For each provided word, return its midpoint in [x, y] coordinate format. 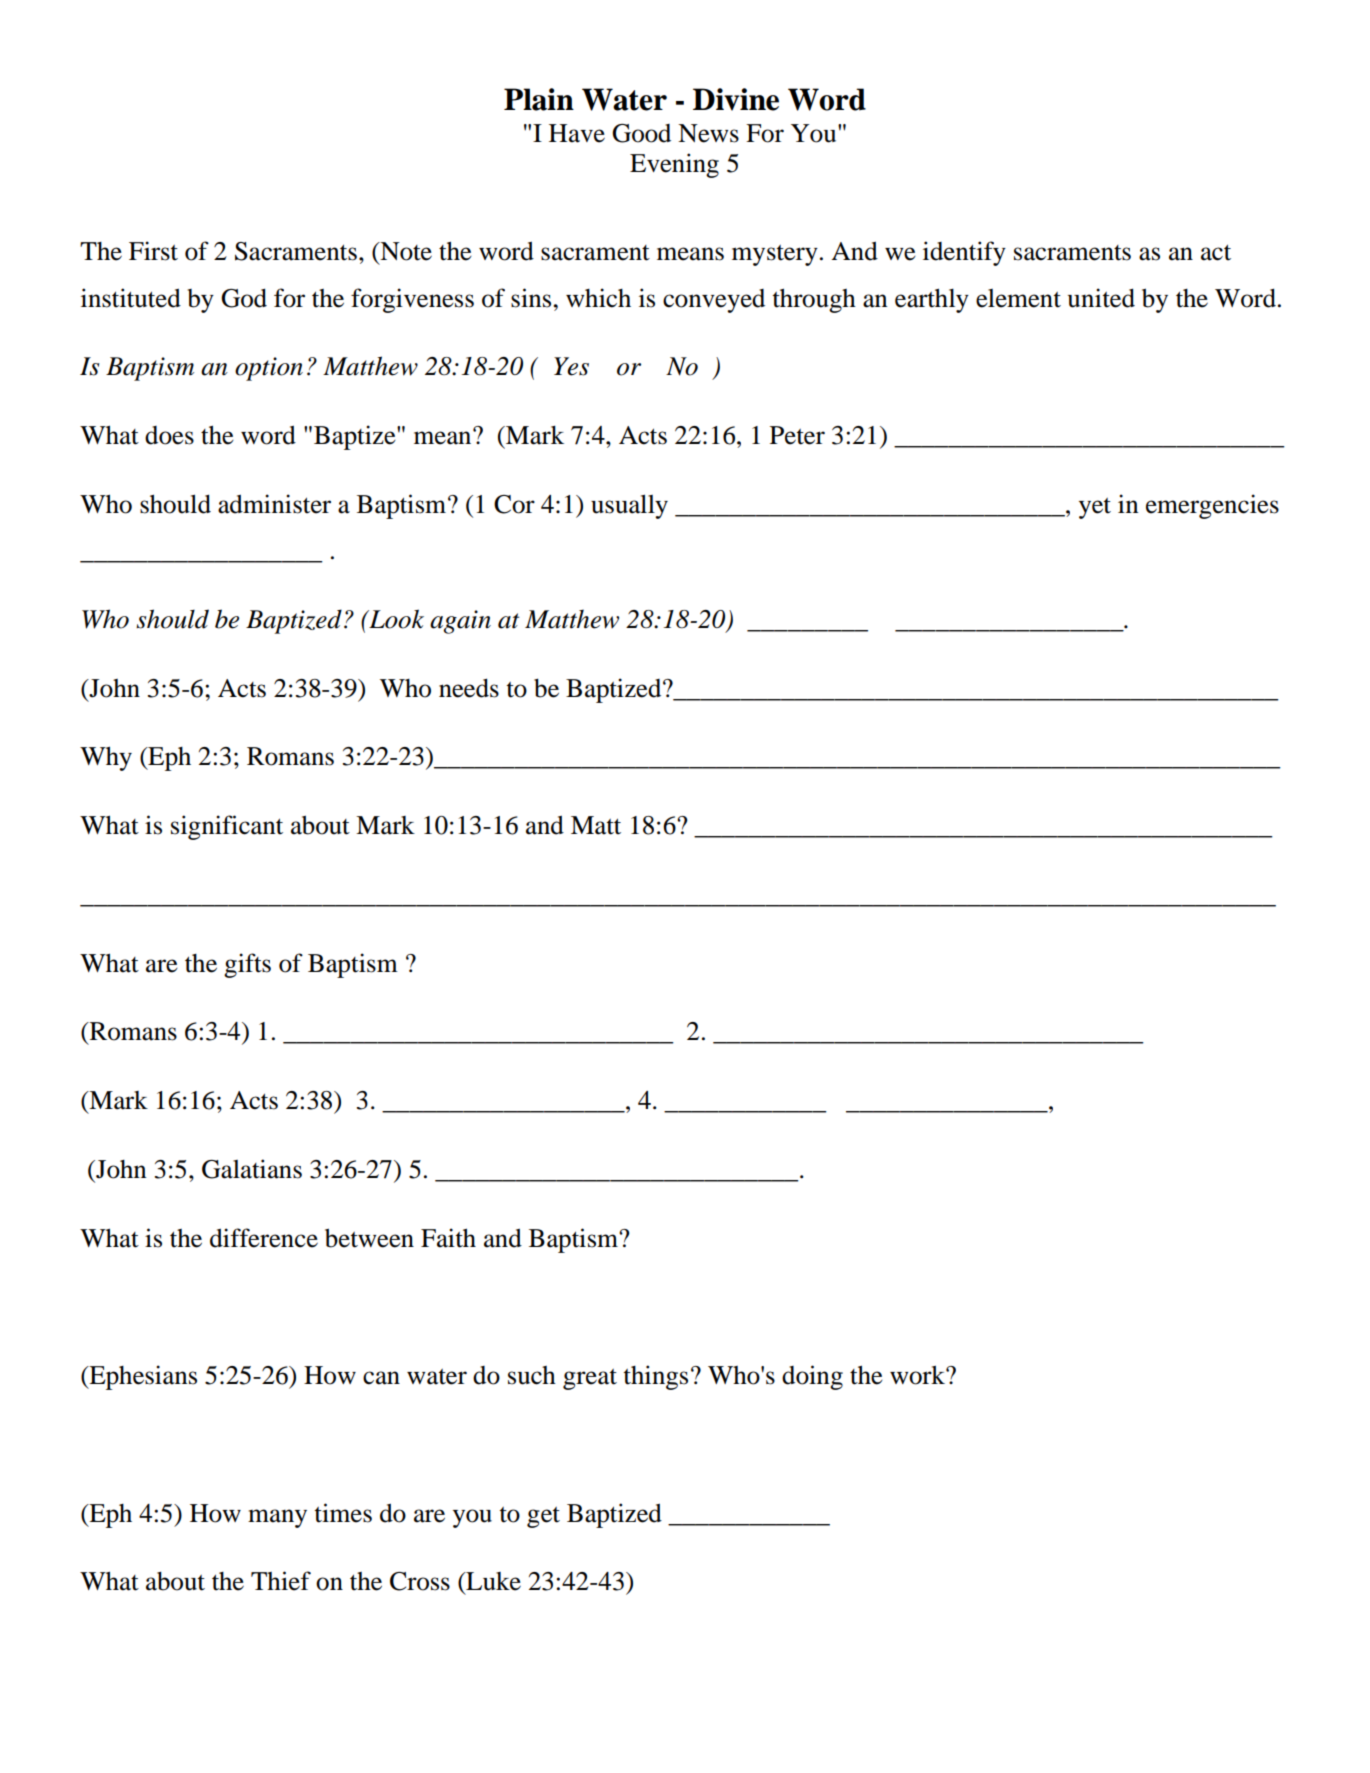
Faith [448, 1238]
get [543, 1517]
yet [1095, 508]
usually [629, 506]
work [918, 1375]
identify [964, 253]
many [277, 1518]
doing [812, 1377]
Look [395, 619]
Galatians [252, 1169]
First [153, 251]
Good [641, 133]
